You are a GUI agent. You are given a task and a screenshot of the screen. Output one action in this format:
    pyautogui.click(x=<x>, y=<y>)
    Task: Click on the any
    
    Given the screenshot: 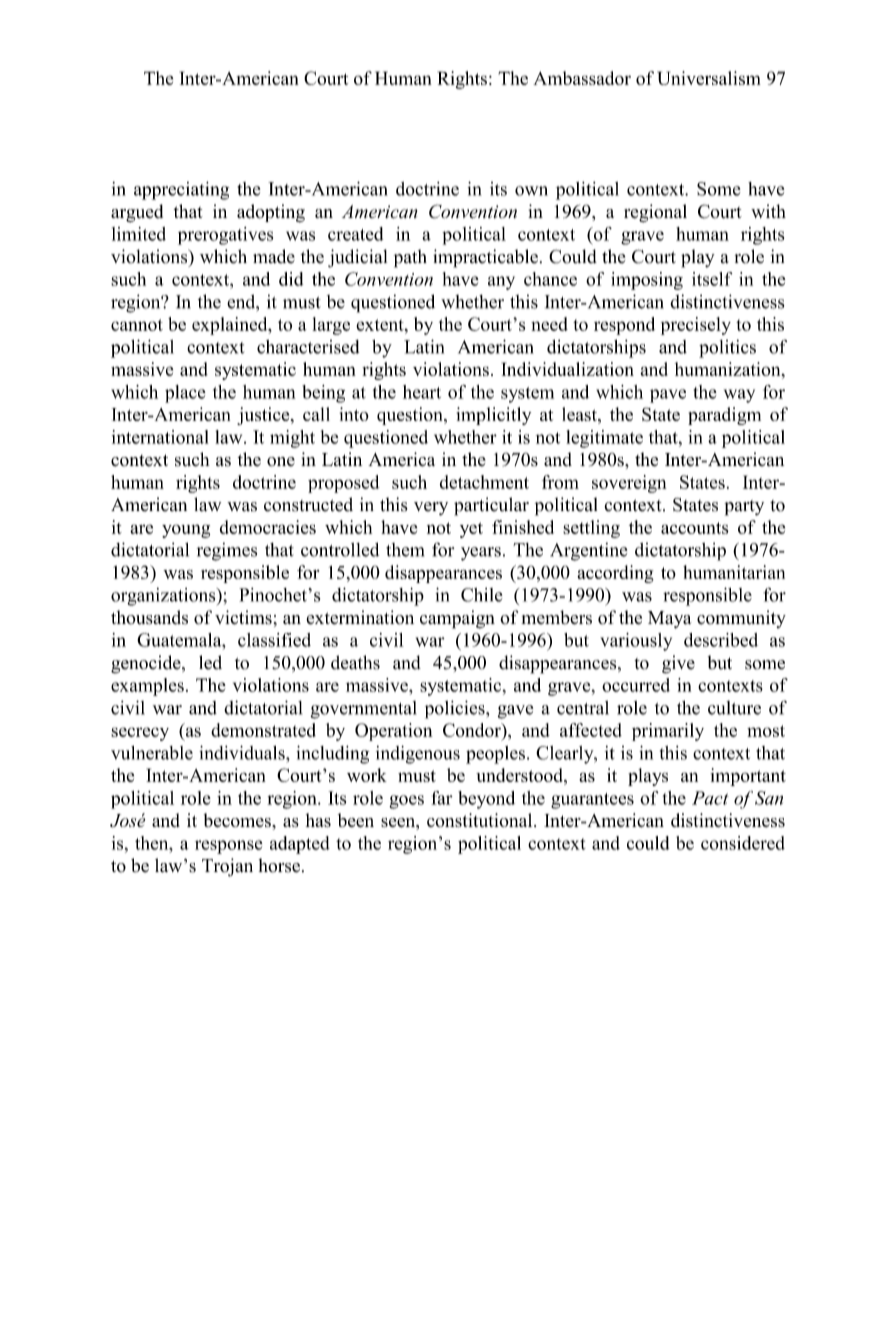 What is the action you would take?
    pyautogui.click(x=501, y=283)
